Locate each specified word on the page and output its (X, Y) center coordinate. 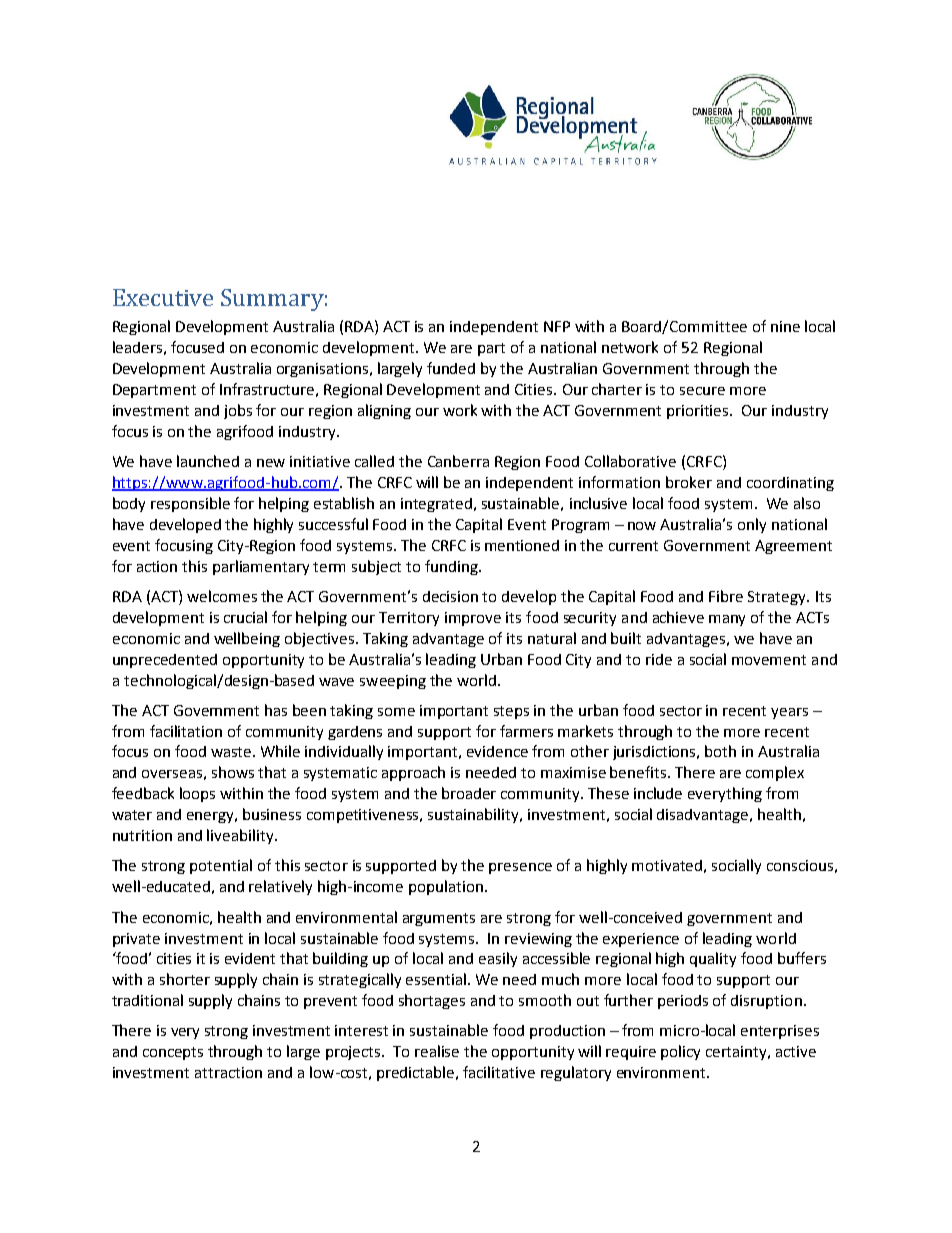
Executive (163, 297)
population (446, 887)
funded (451, 368)
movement (769, 660)
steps (511, 712)
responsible (190, 504)
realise (437, 1051)
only (752, 525)
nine (785, 326)
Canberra (458, 461)
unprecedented (165, 661)
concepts (173, 1053)
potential (221, 866)
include (658, 793)
